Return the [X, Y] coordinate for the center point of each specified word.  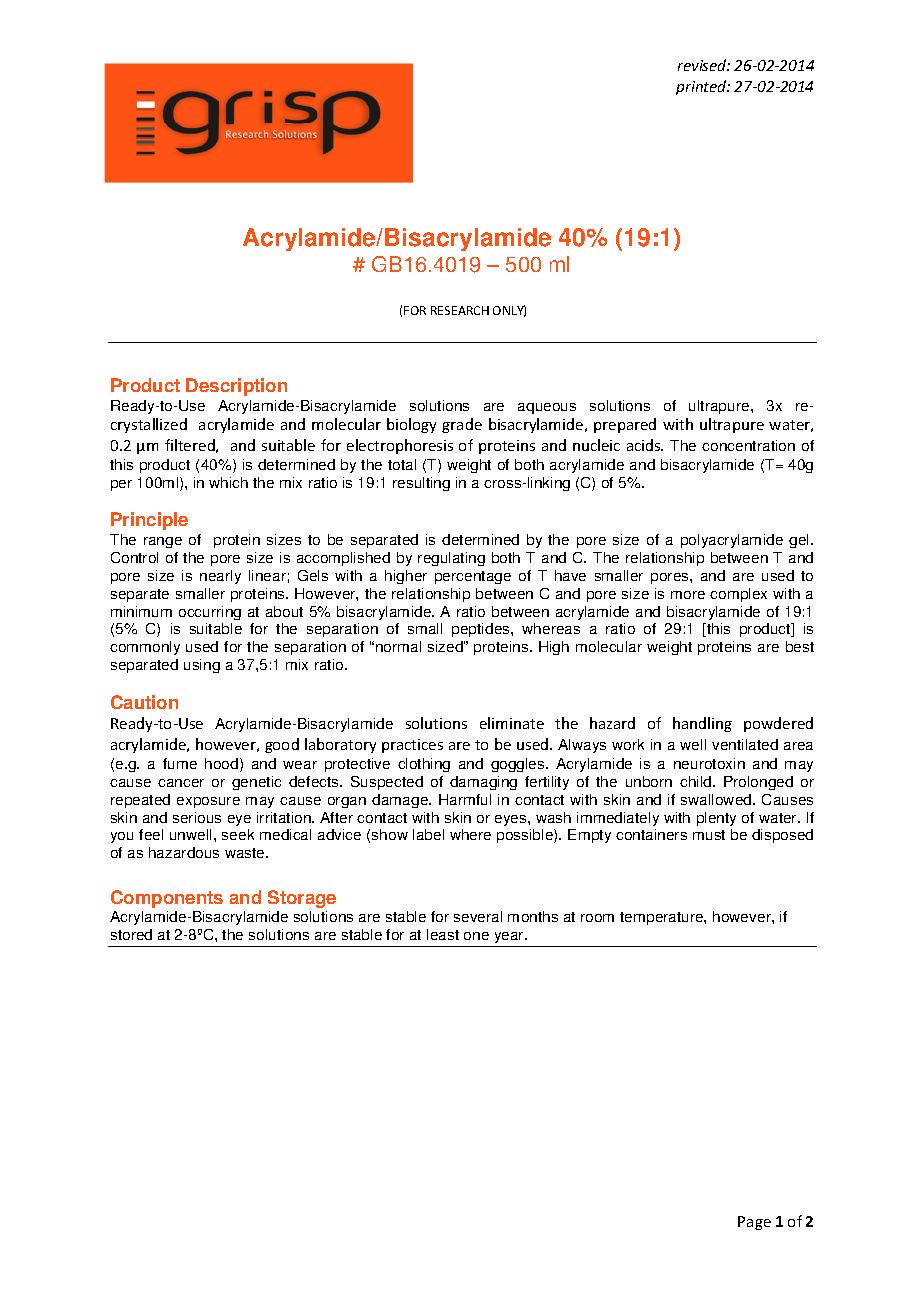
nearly [220, 577]
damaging [483, 783]
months [533, 916]
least [443, 934]
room [597, 918]
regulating [451, 559]
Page [754, 1223]
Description [236, 387]
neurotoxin [709, 763]
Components [167, 899]
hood [223, 765]
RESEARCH [460, 310]
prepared [625, 425]
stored [131, 934]
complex [738, 595]
